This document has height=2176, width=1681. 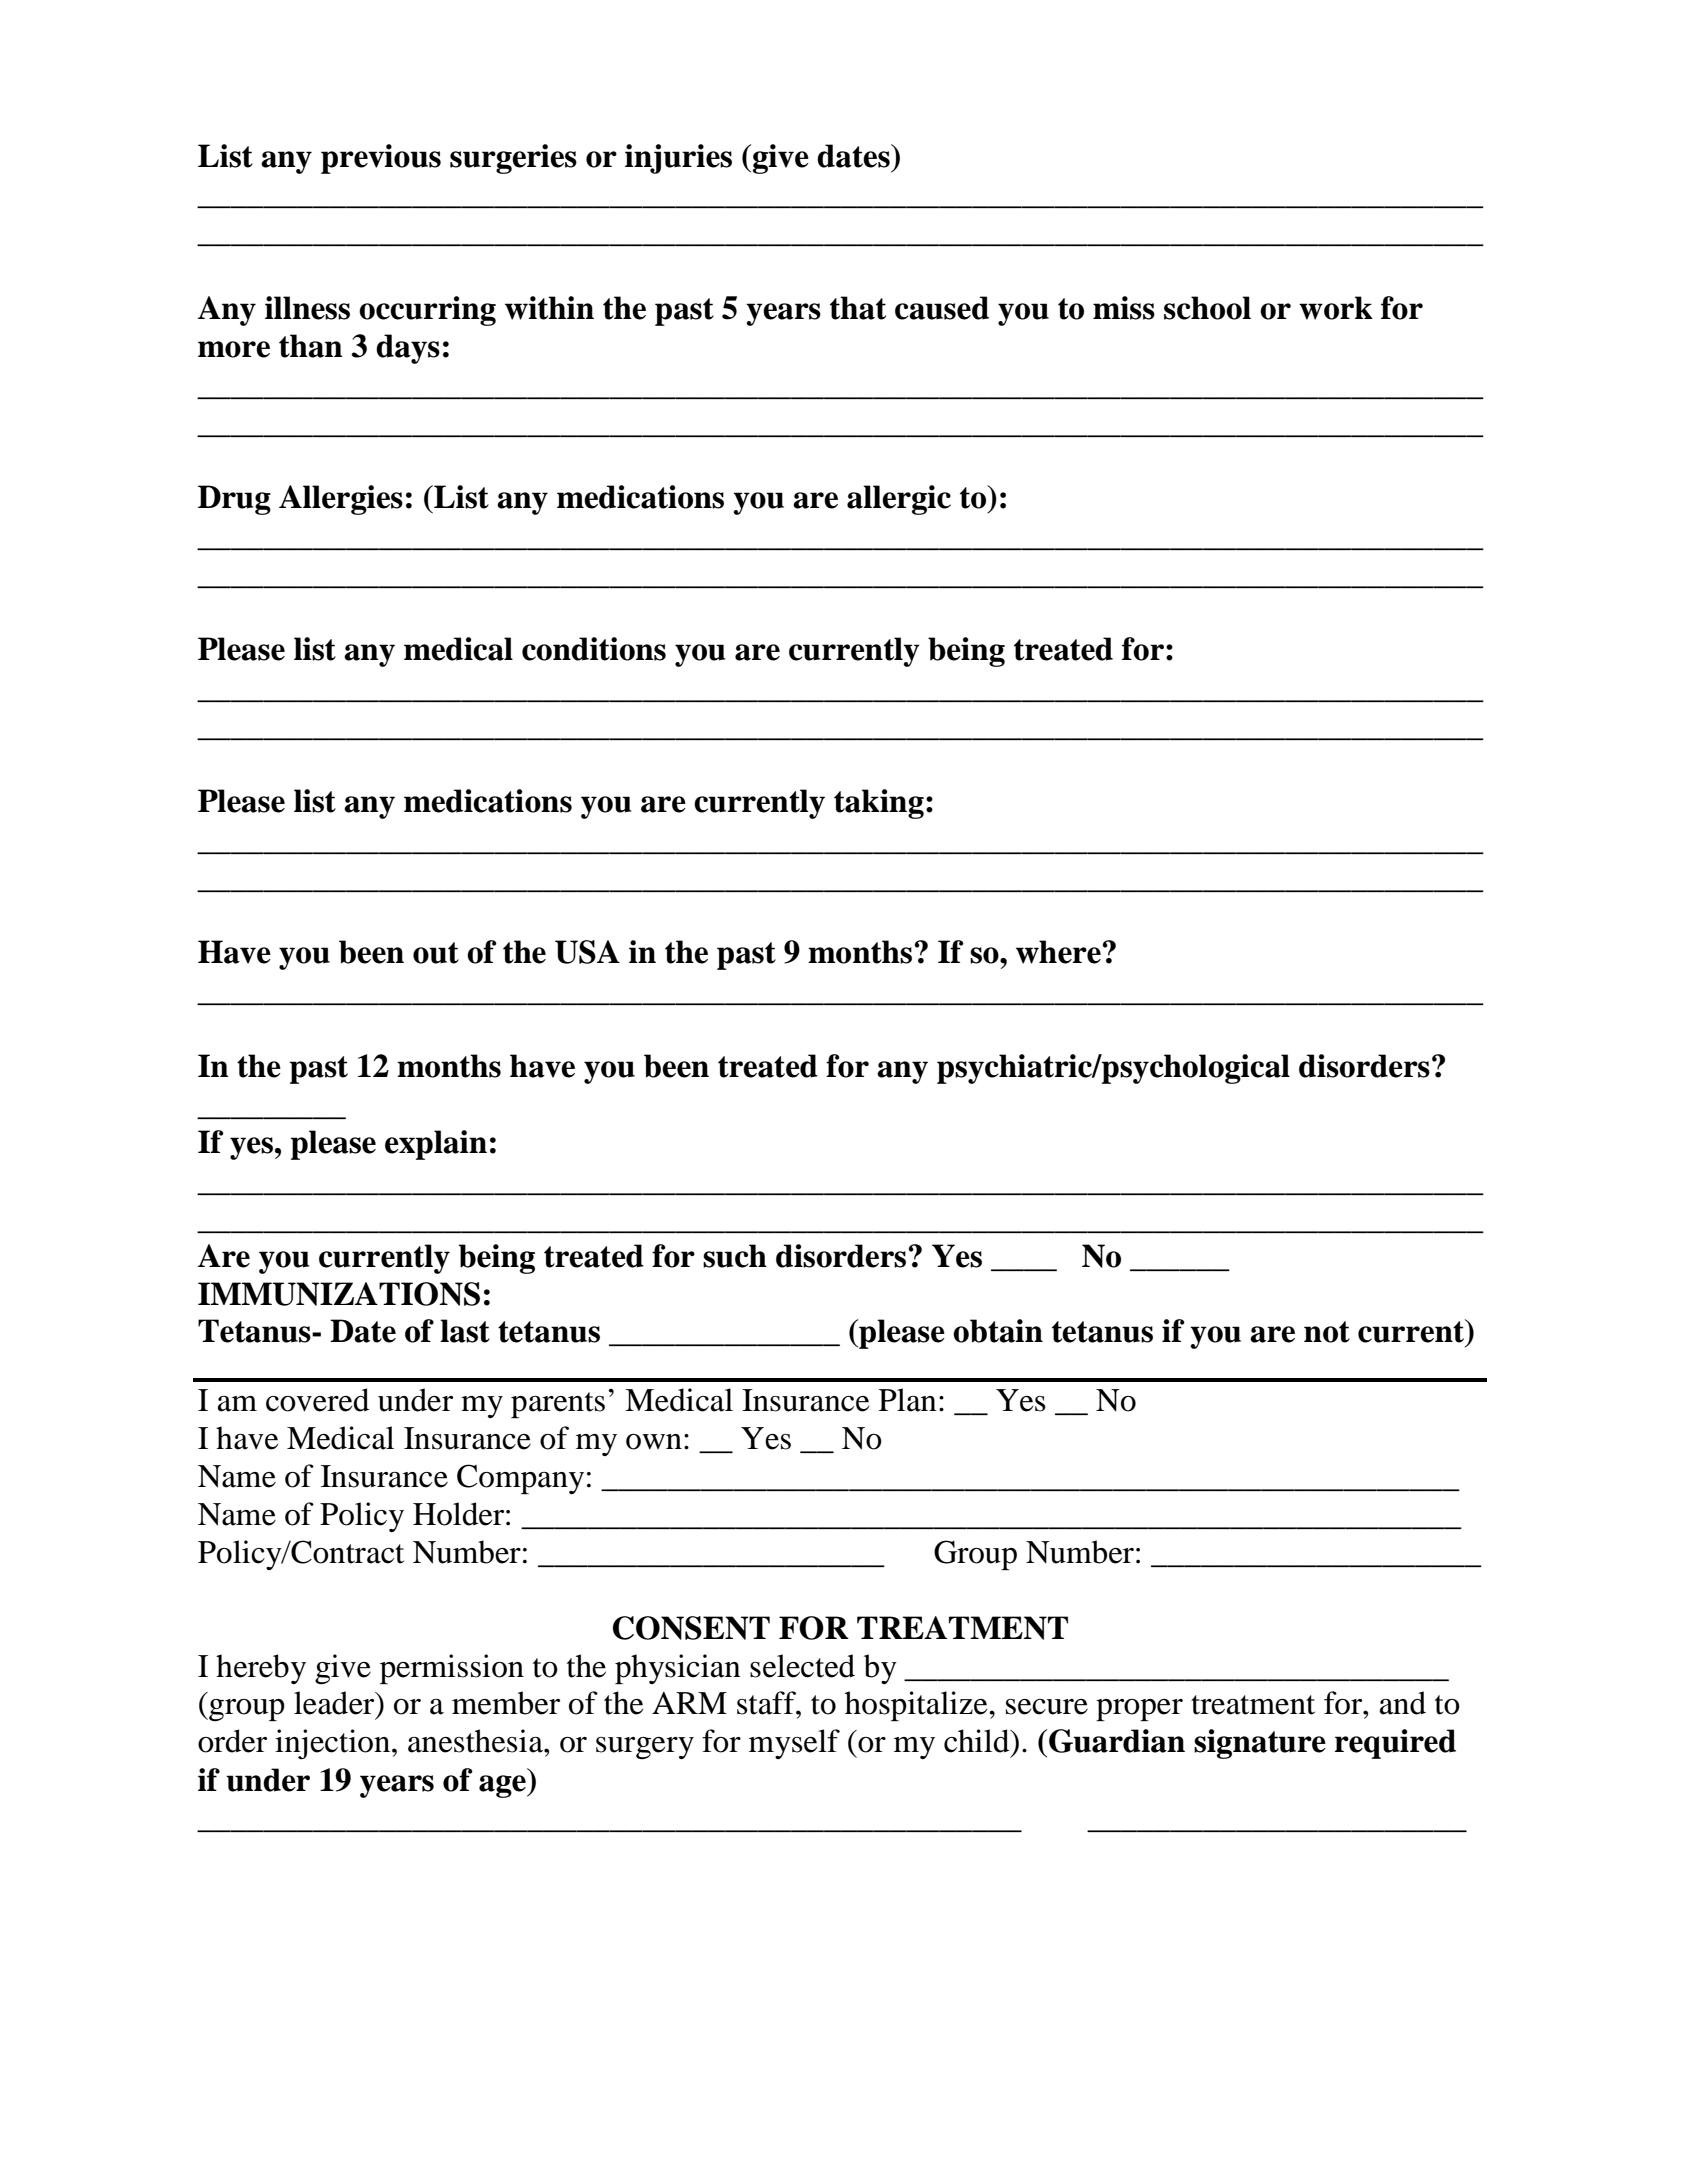 What do you see at coordinates (1327, 1332) in the document?
I see `not` at bounding box center [1327, 1332].
